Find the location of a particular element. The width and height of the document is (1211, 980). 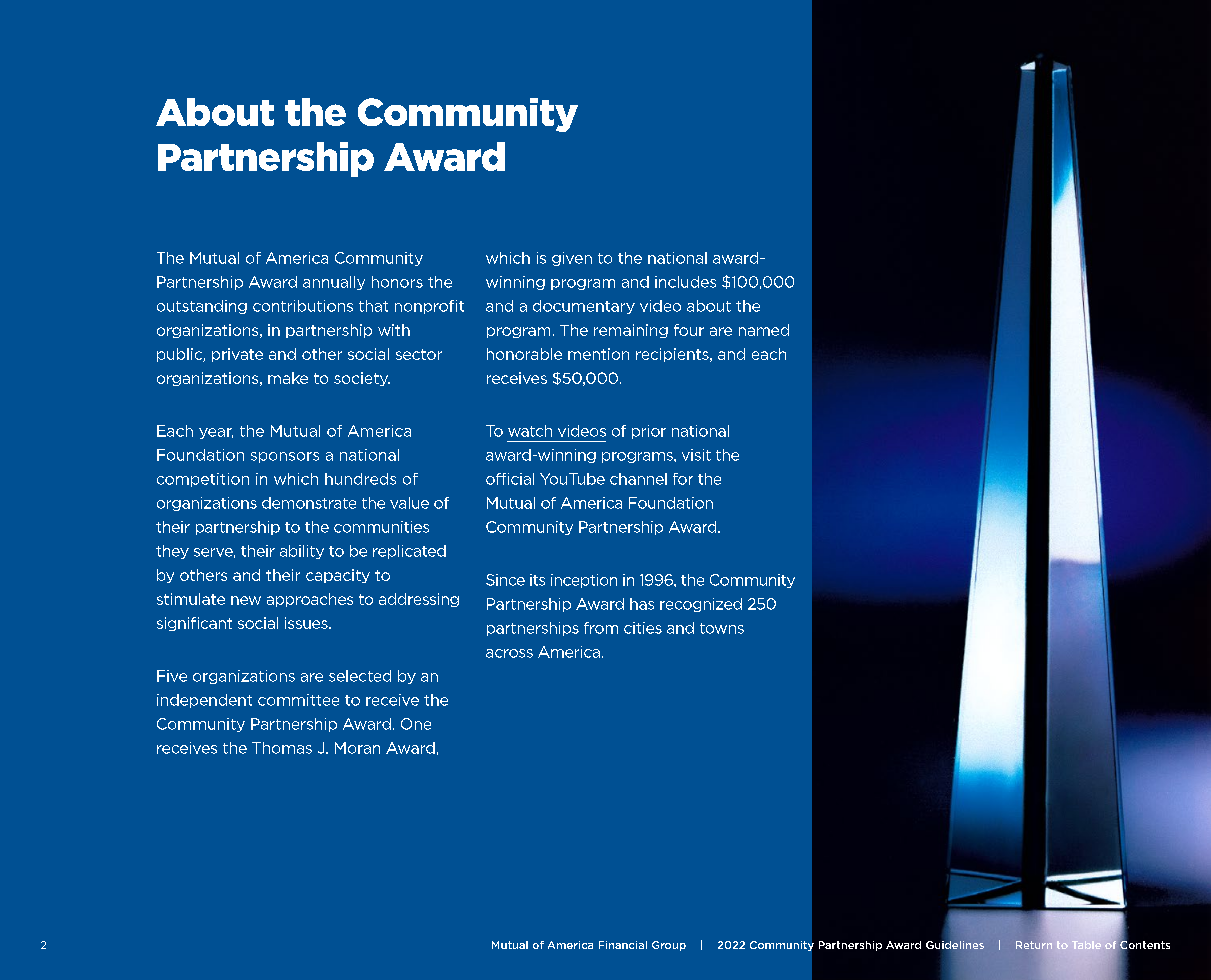

cities is located at coordinates (643, 628).
